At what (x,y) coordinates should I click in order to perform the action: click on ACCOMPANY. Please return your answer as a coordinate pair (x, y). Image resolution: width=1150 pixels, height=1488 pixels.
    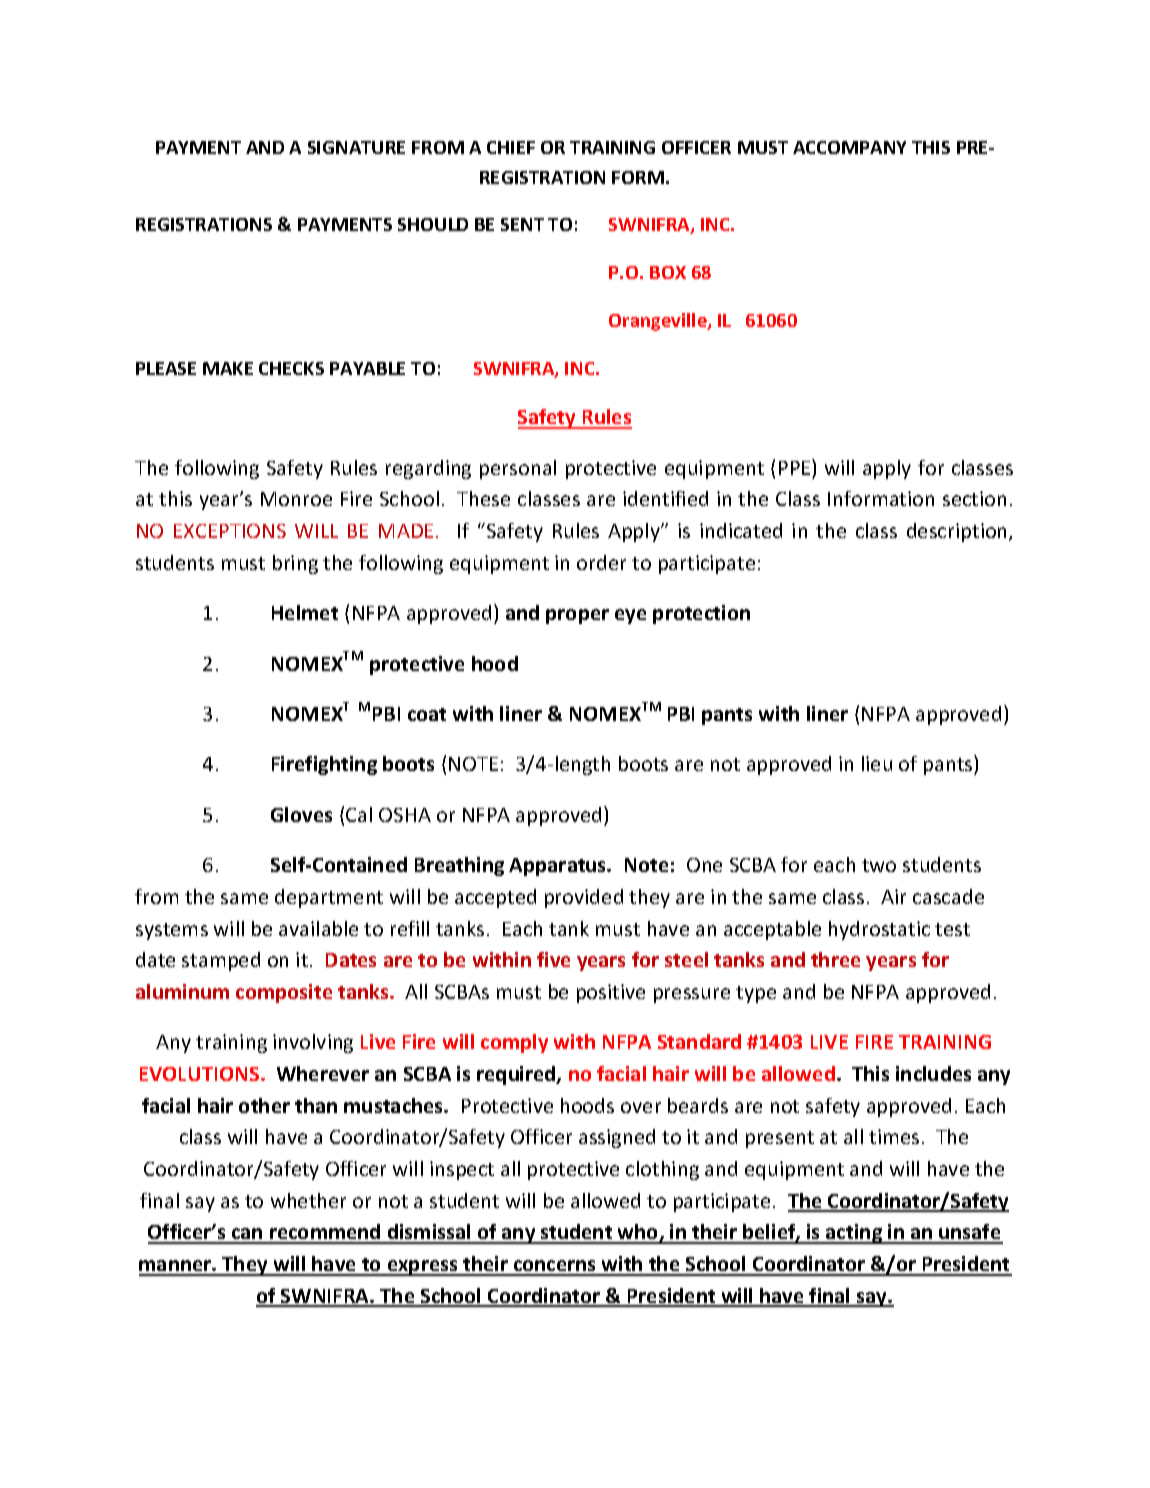
    Looking at the image, I should click on (849, 147).
